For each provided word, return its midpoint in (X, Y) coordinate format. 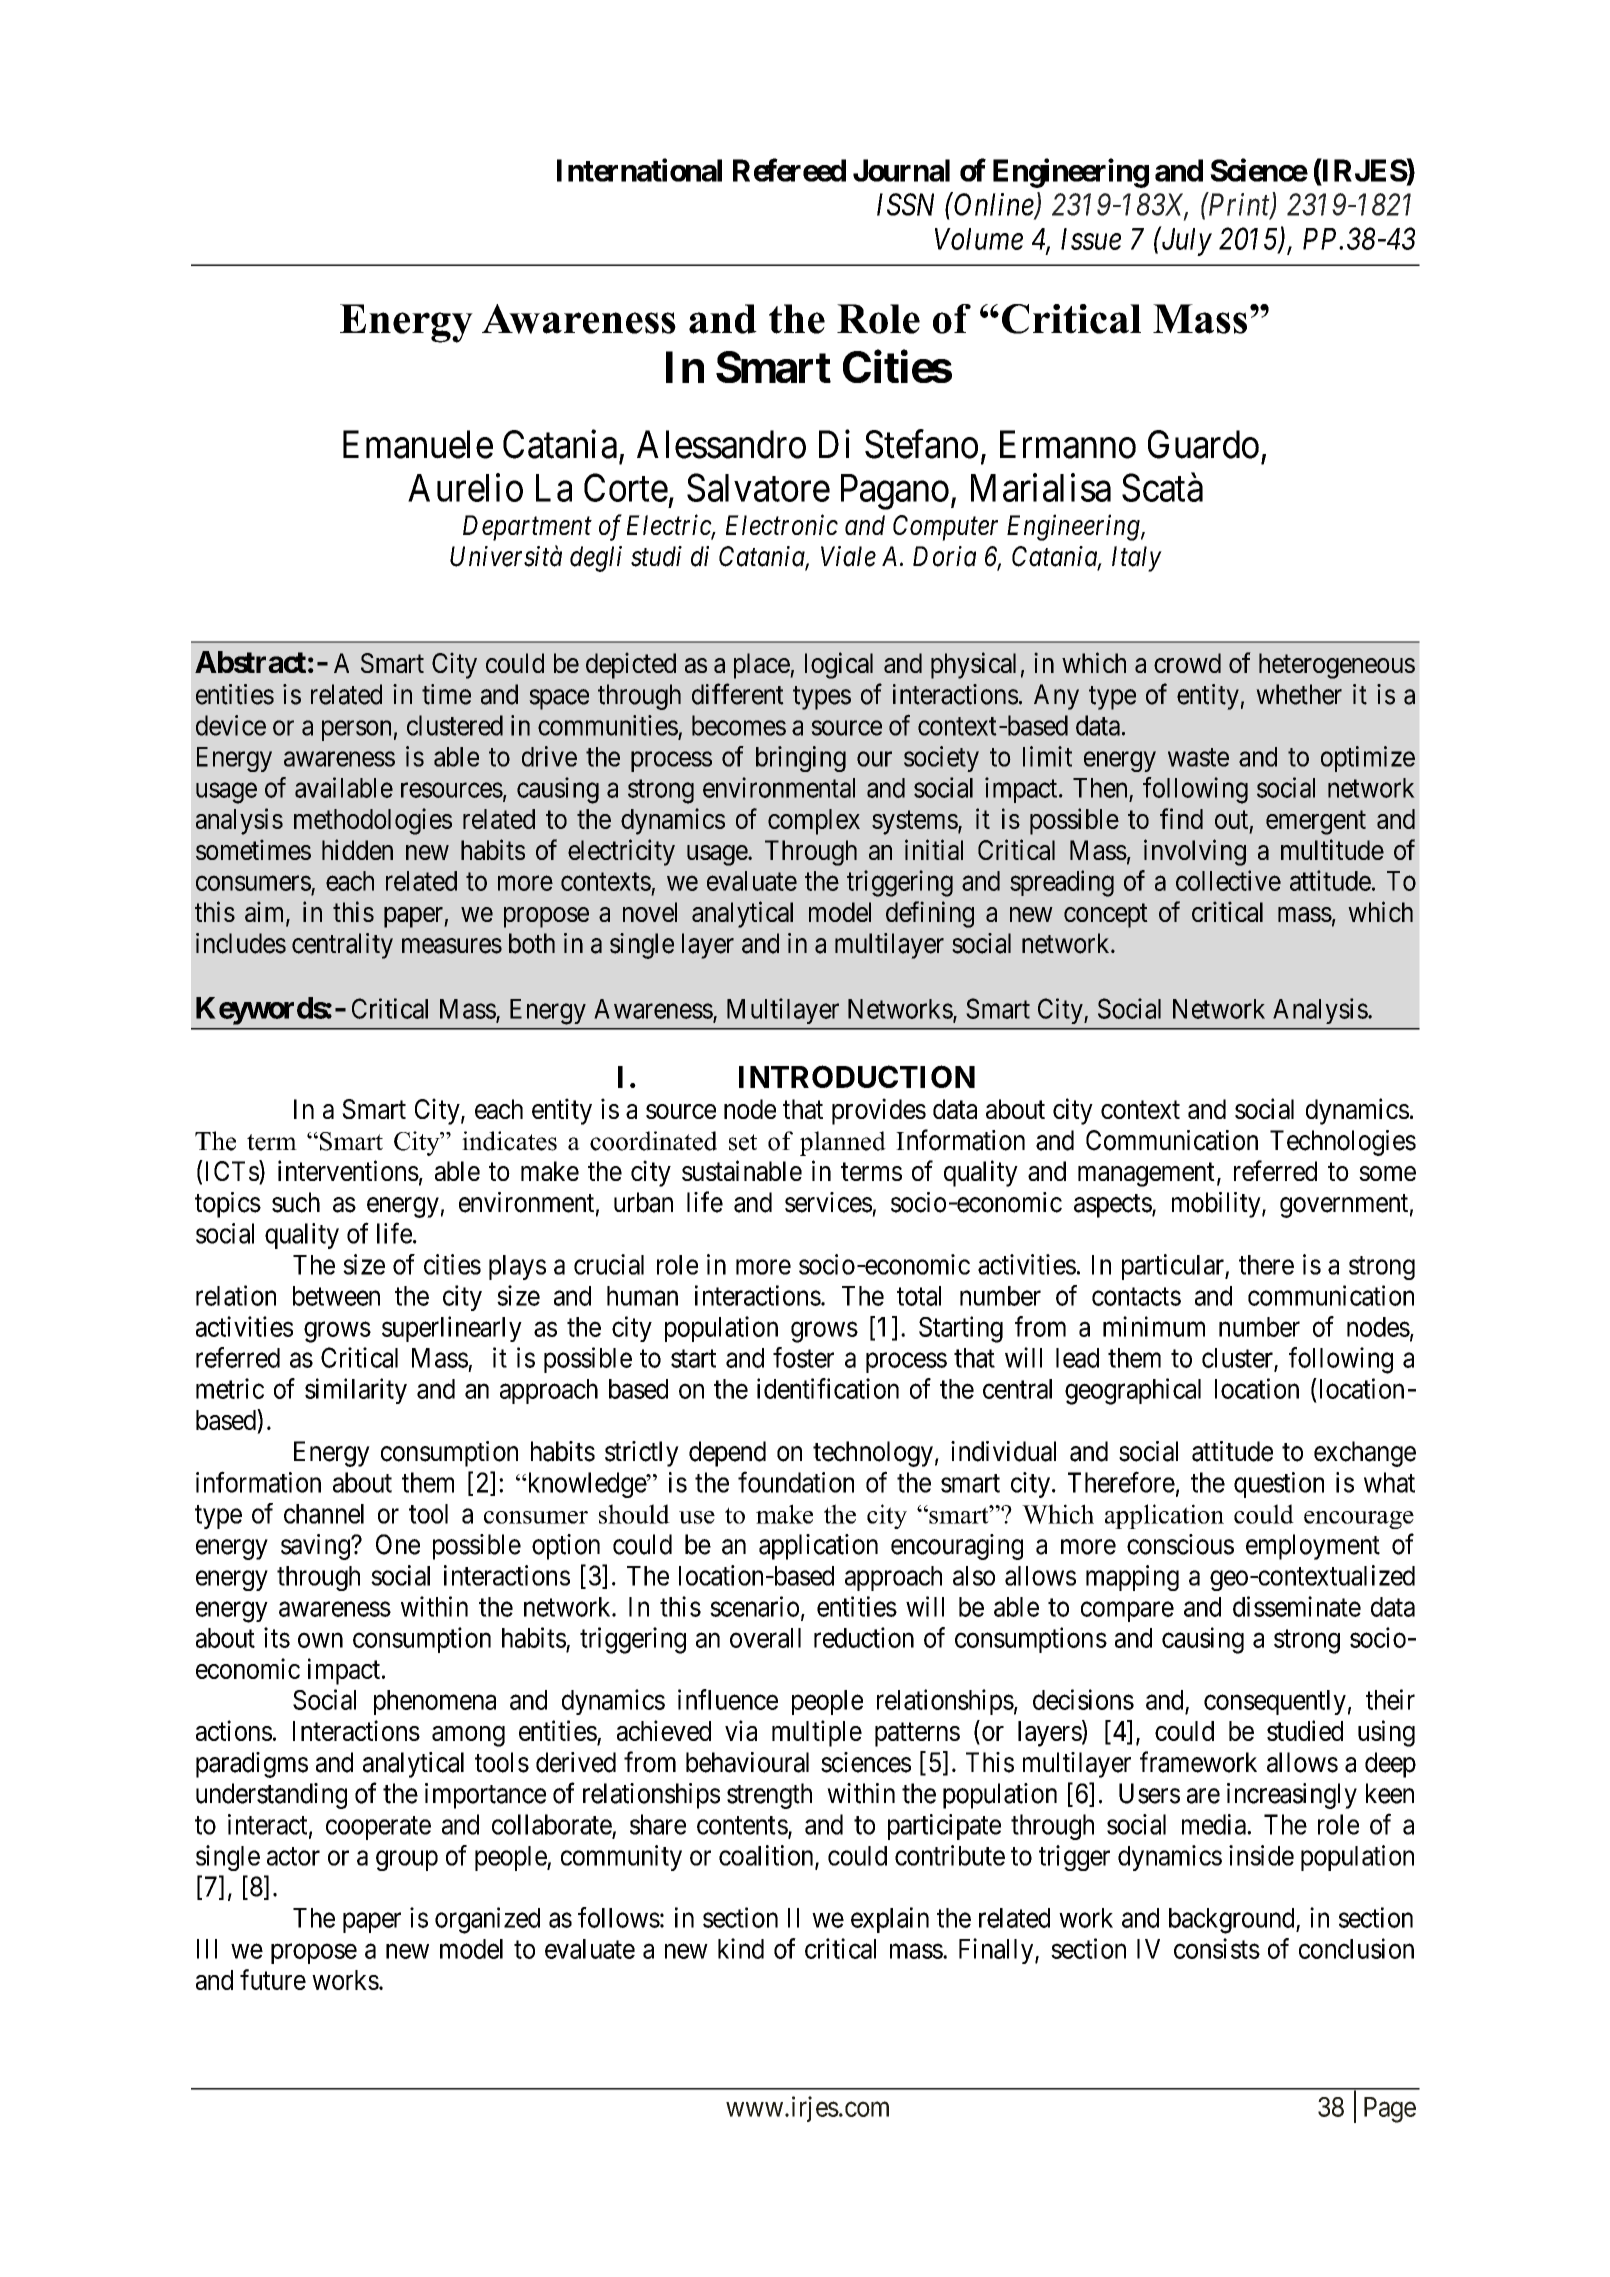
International (639, 170)
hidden (357, 849)
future (273, 1979)
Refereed (789, 170)
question (1279, 1485)
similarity (356, 1391)
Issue (1091, 239)
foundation (796, 1482)
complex (814, 822)
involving (1195, 852)
